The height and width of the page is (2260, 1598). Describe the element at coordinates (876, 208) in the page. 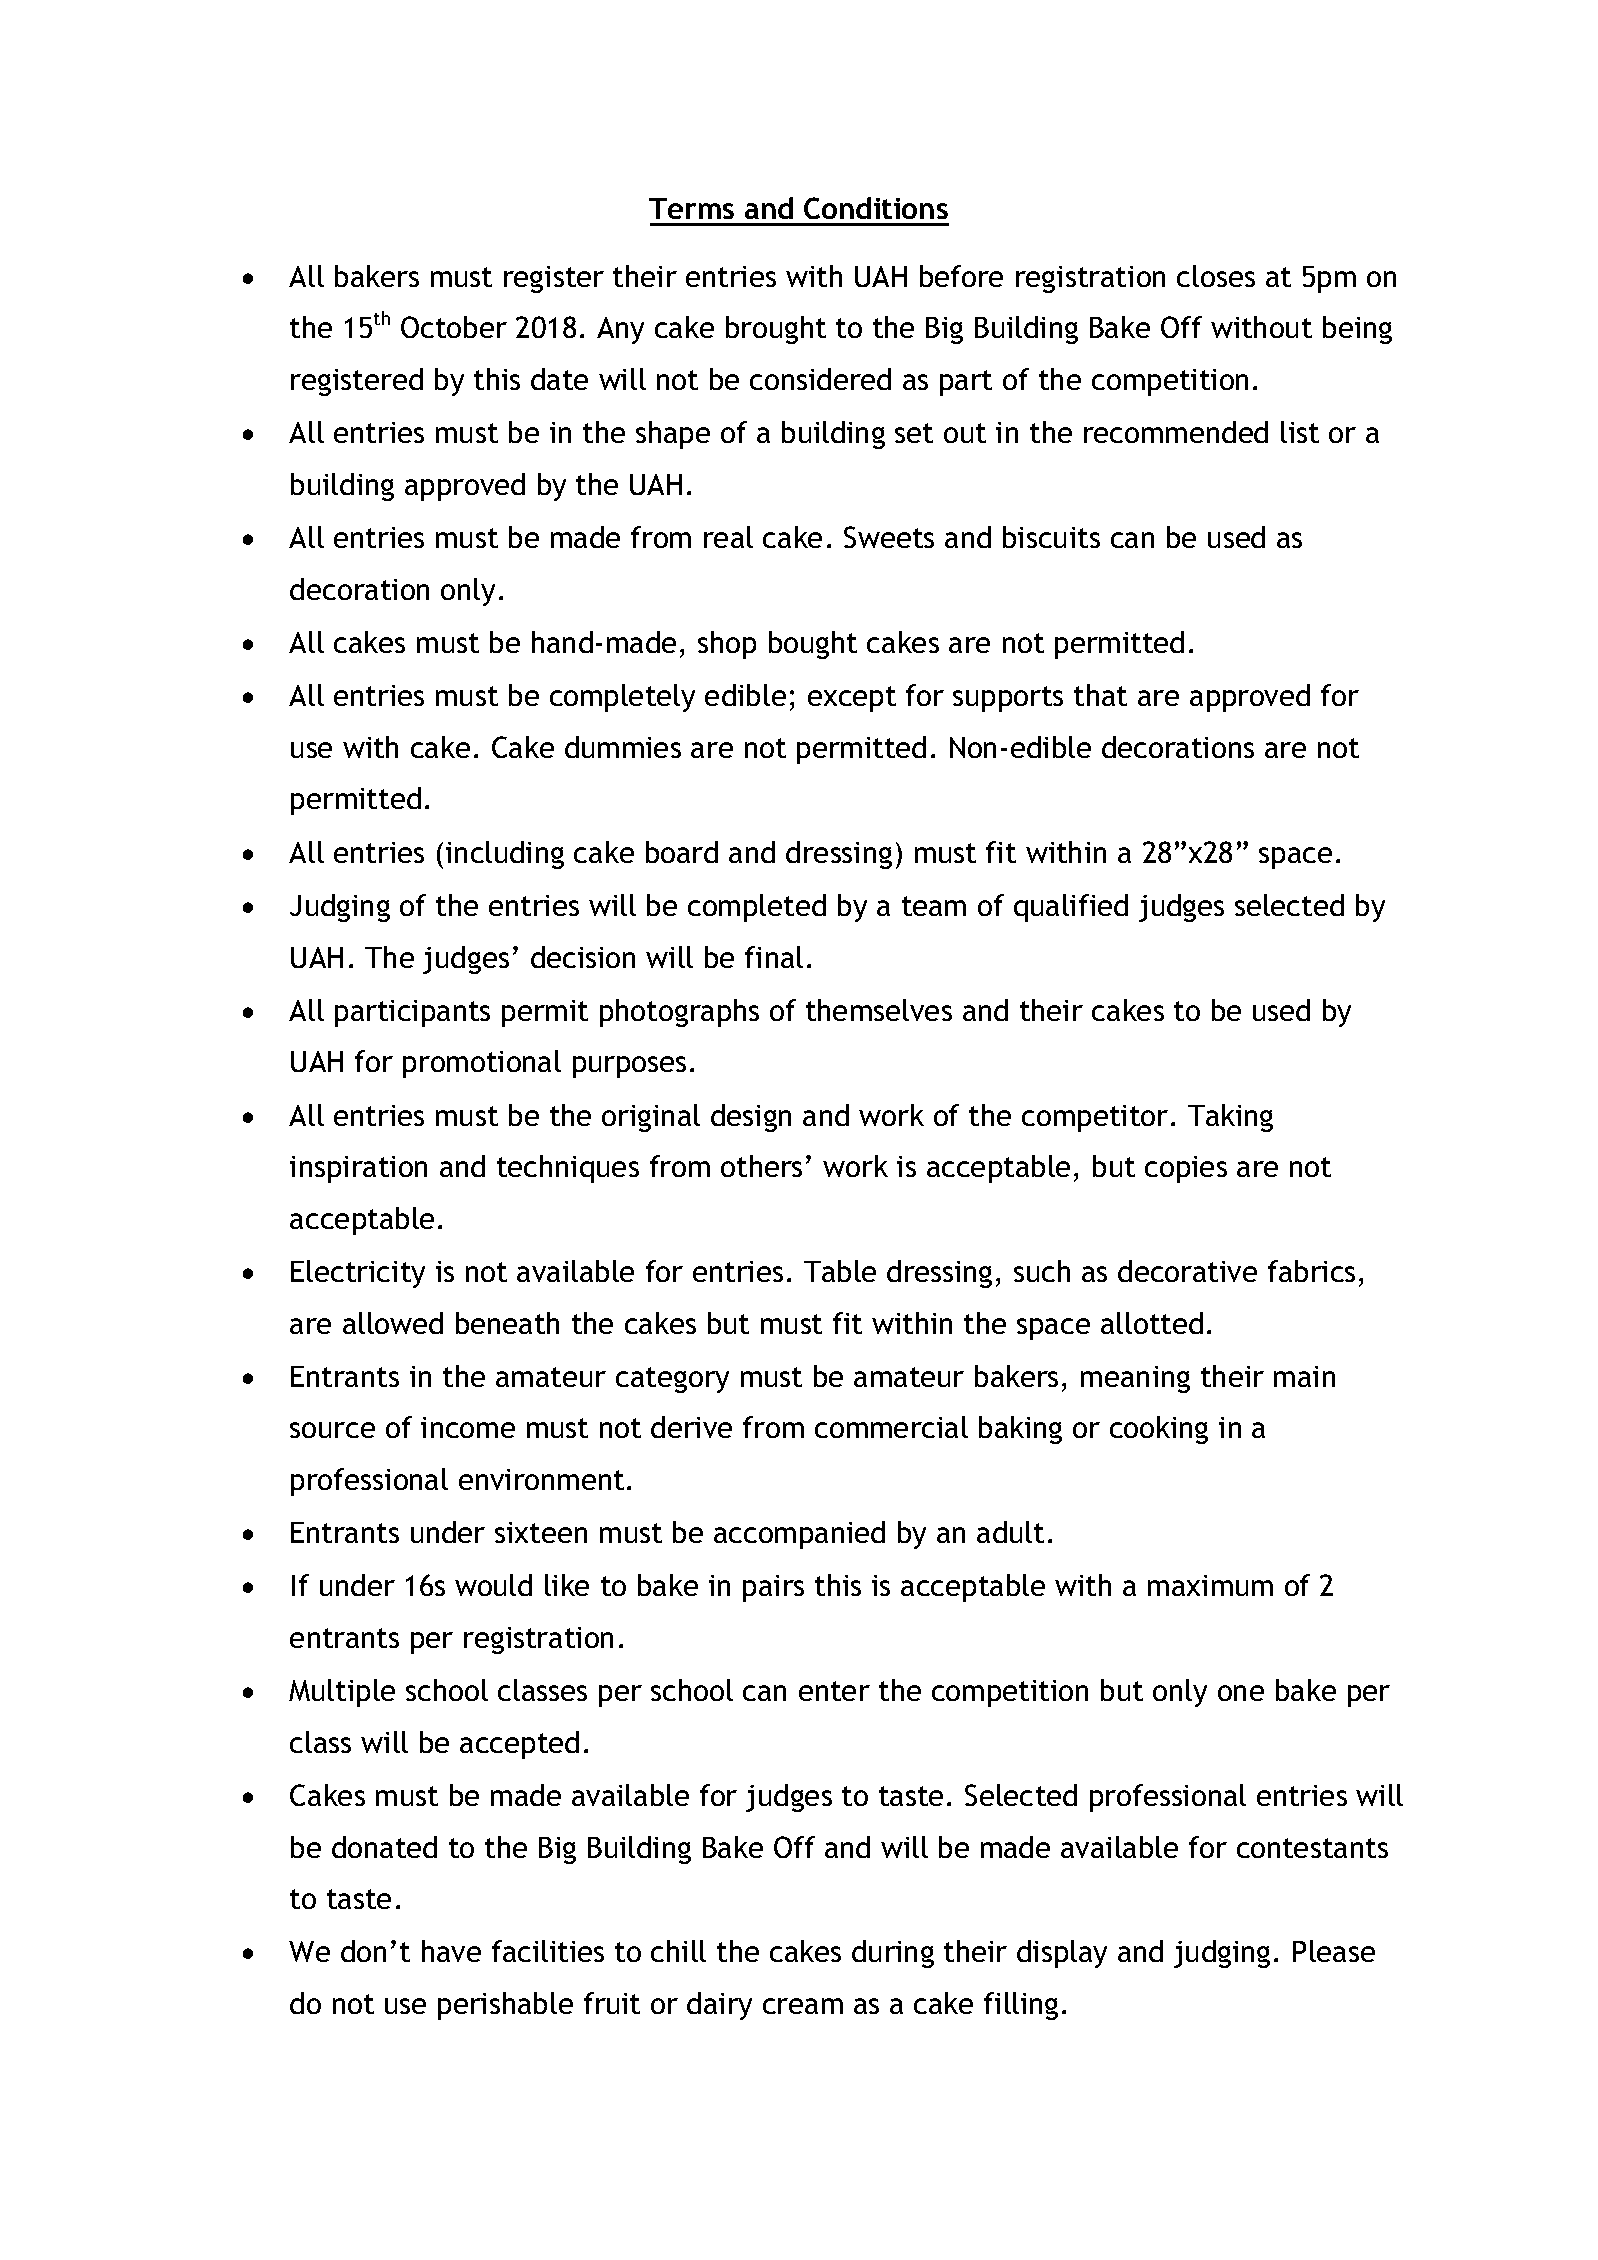

I see `Conditions` at that location.
